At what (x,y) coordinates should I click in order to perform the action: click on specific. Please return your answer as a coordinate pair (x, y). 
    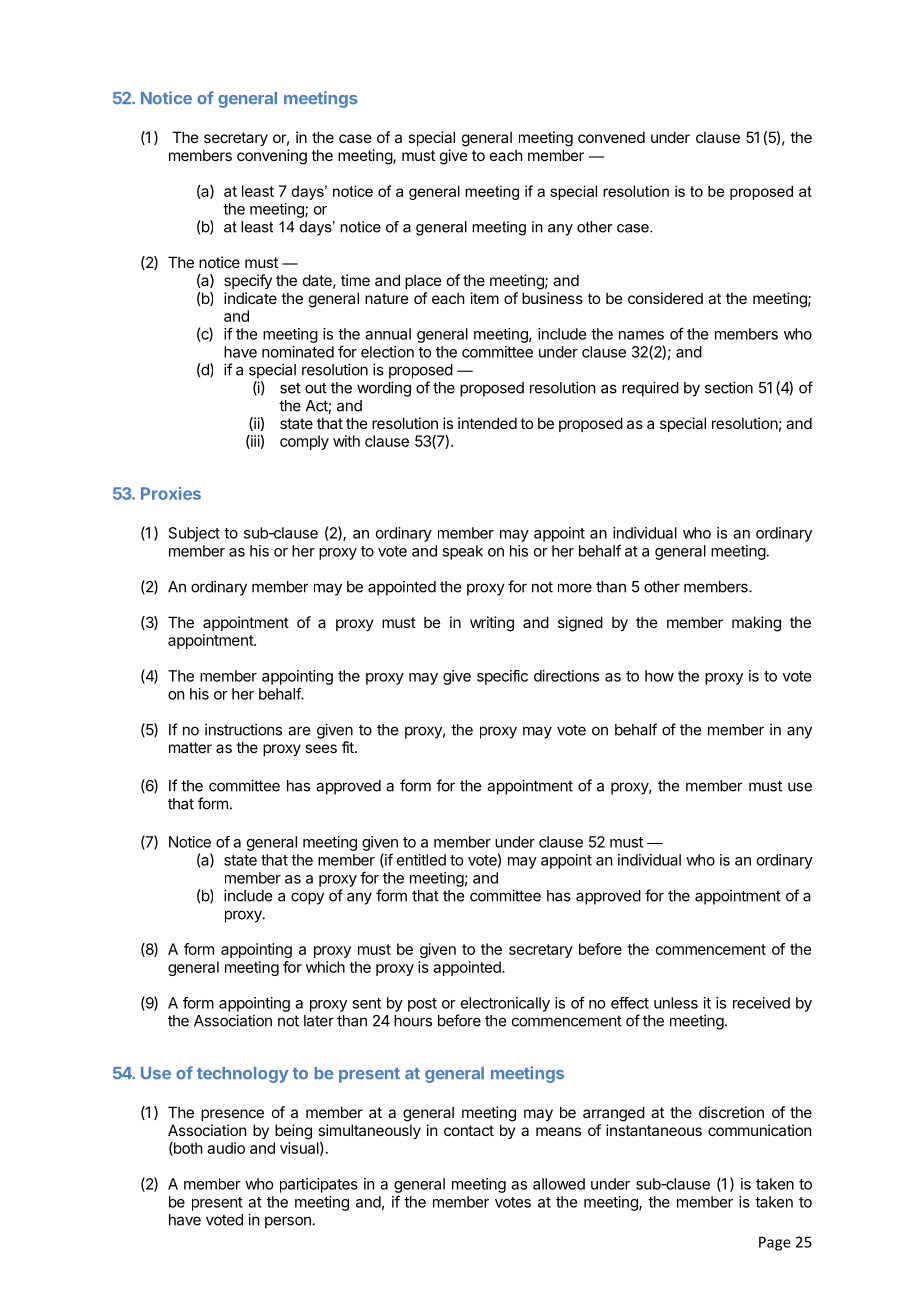
    Looking at the image, I should click on (502, 677).
